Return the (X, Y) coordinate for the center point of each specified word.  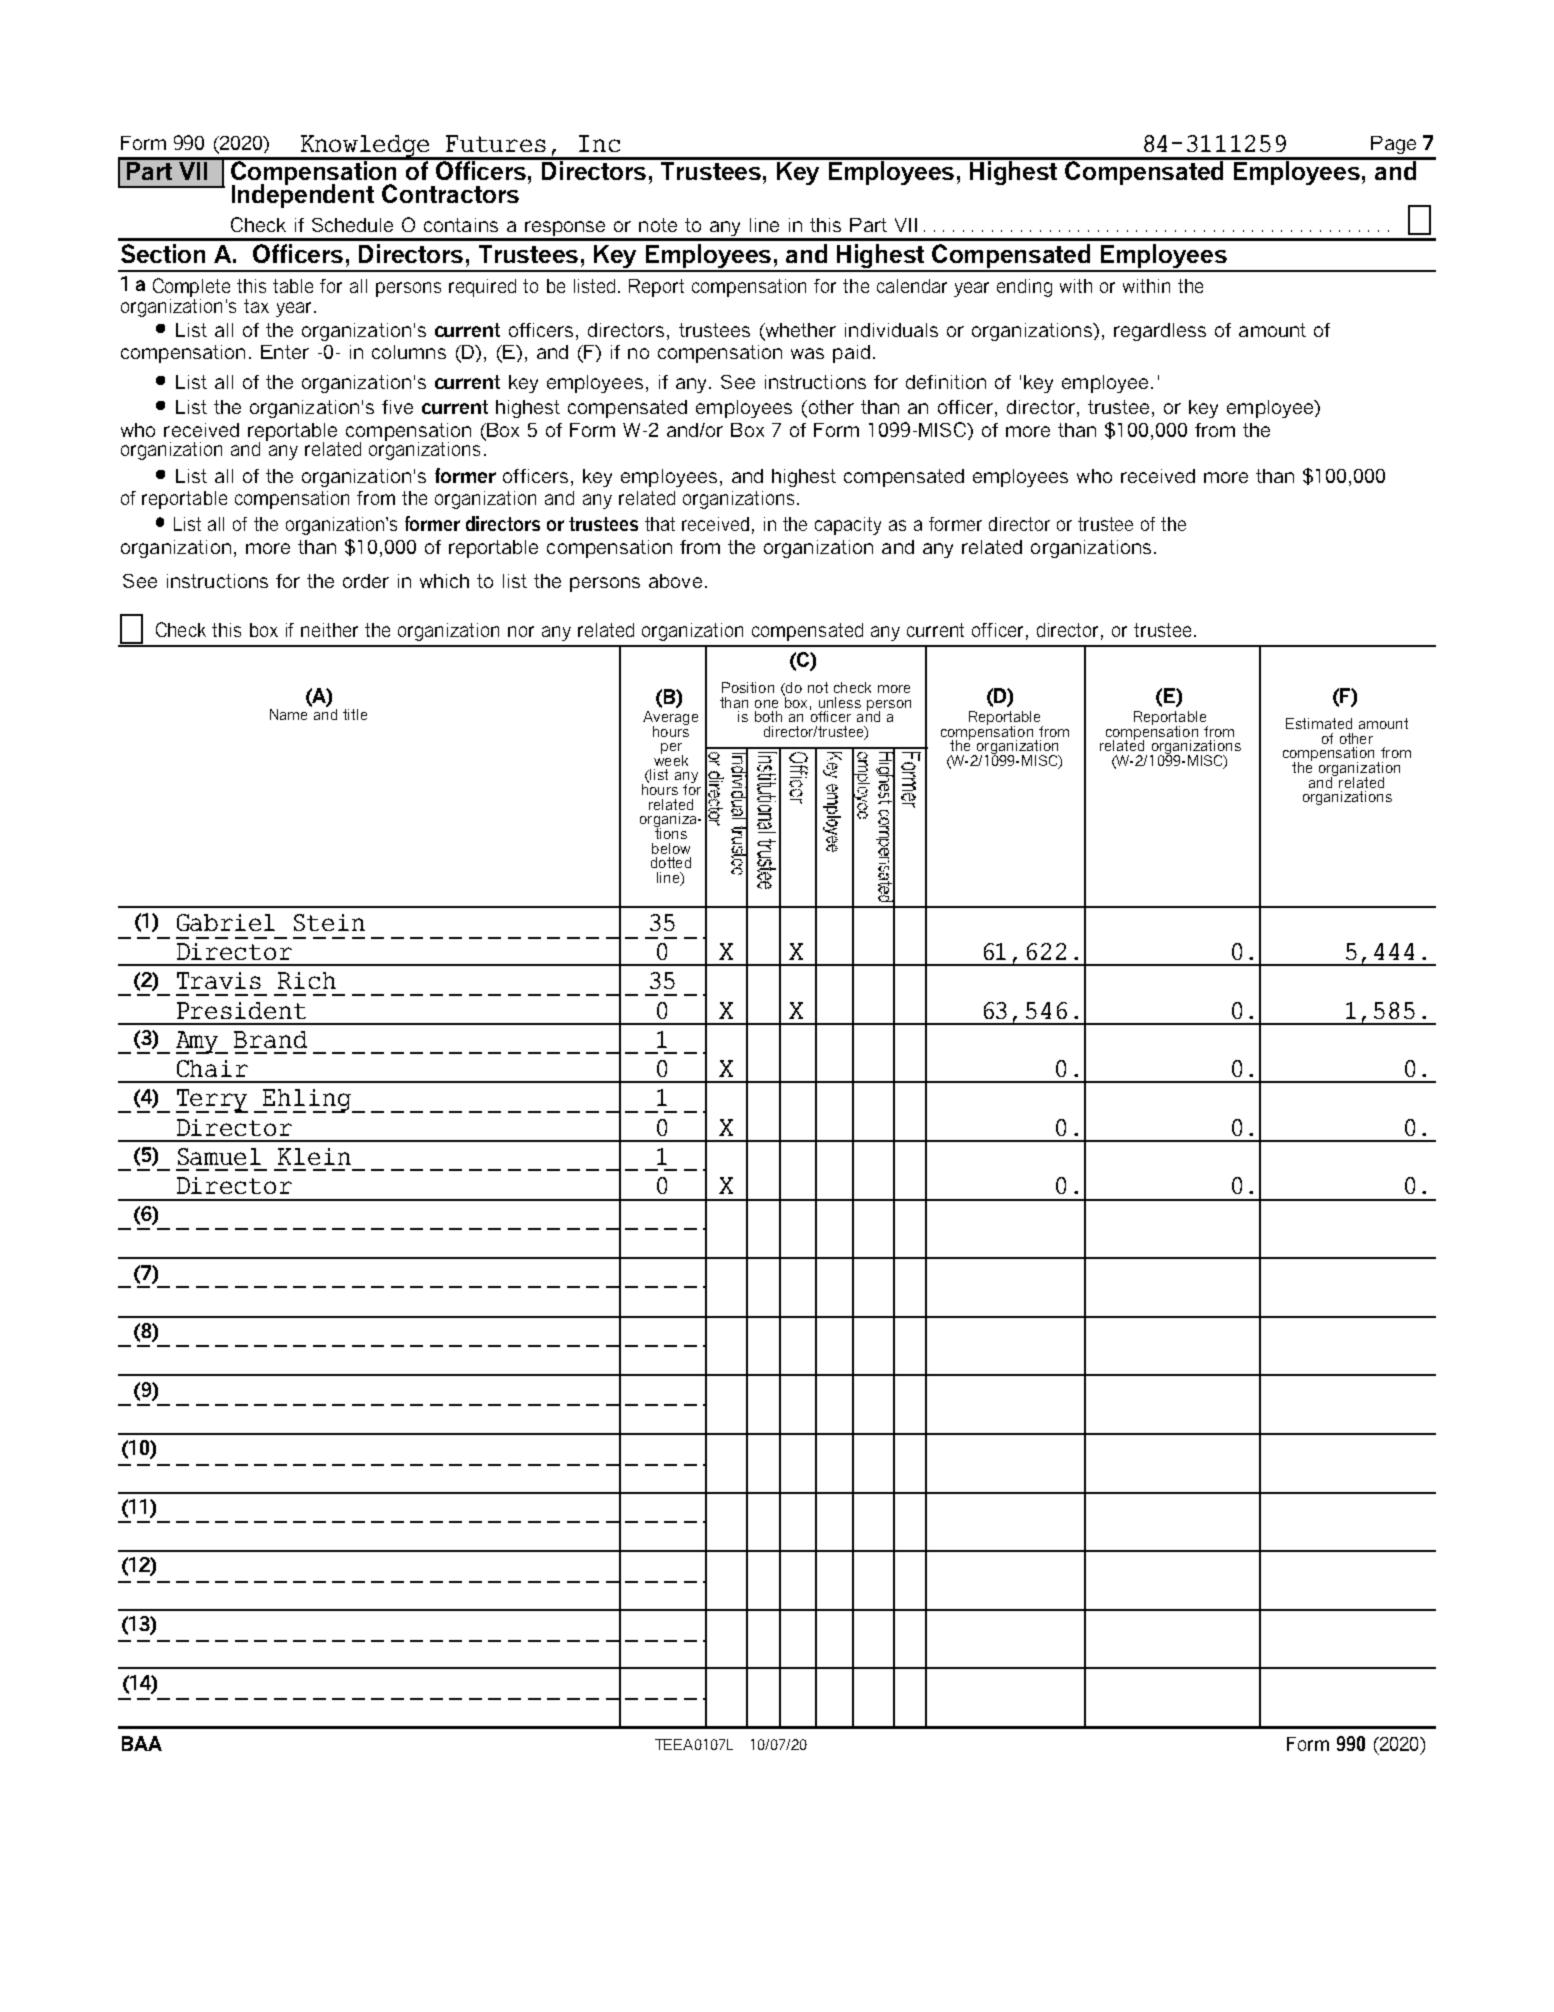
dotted (671, 862)
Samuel (219, 1156)
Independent (303, 195)
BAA (142, 1743)
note (658, 225)
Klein (314, 1156)
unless (840, 702)
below (671, 848)
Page (1393, 145)
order (366, 581)
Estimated (1319, 723)
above (675, 581)
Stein (329, 922)
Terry (212, 1101)
